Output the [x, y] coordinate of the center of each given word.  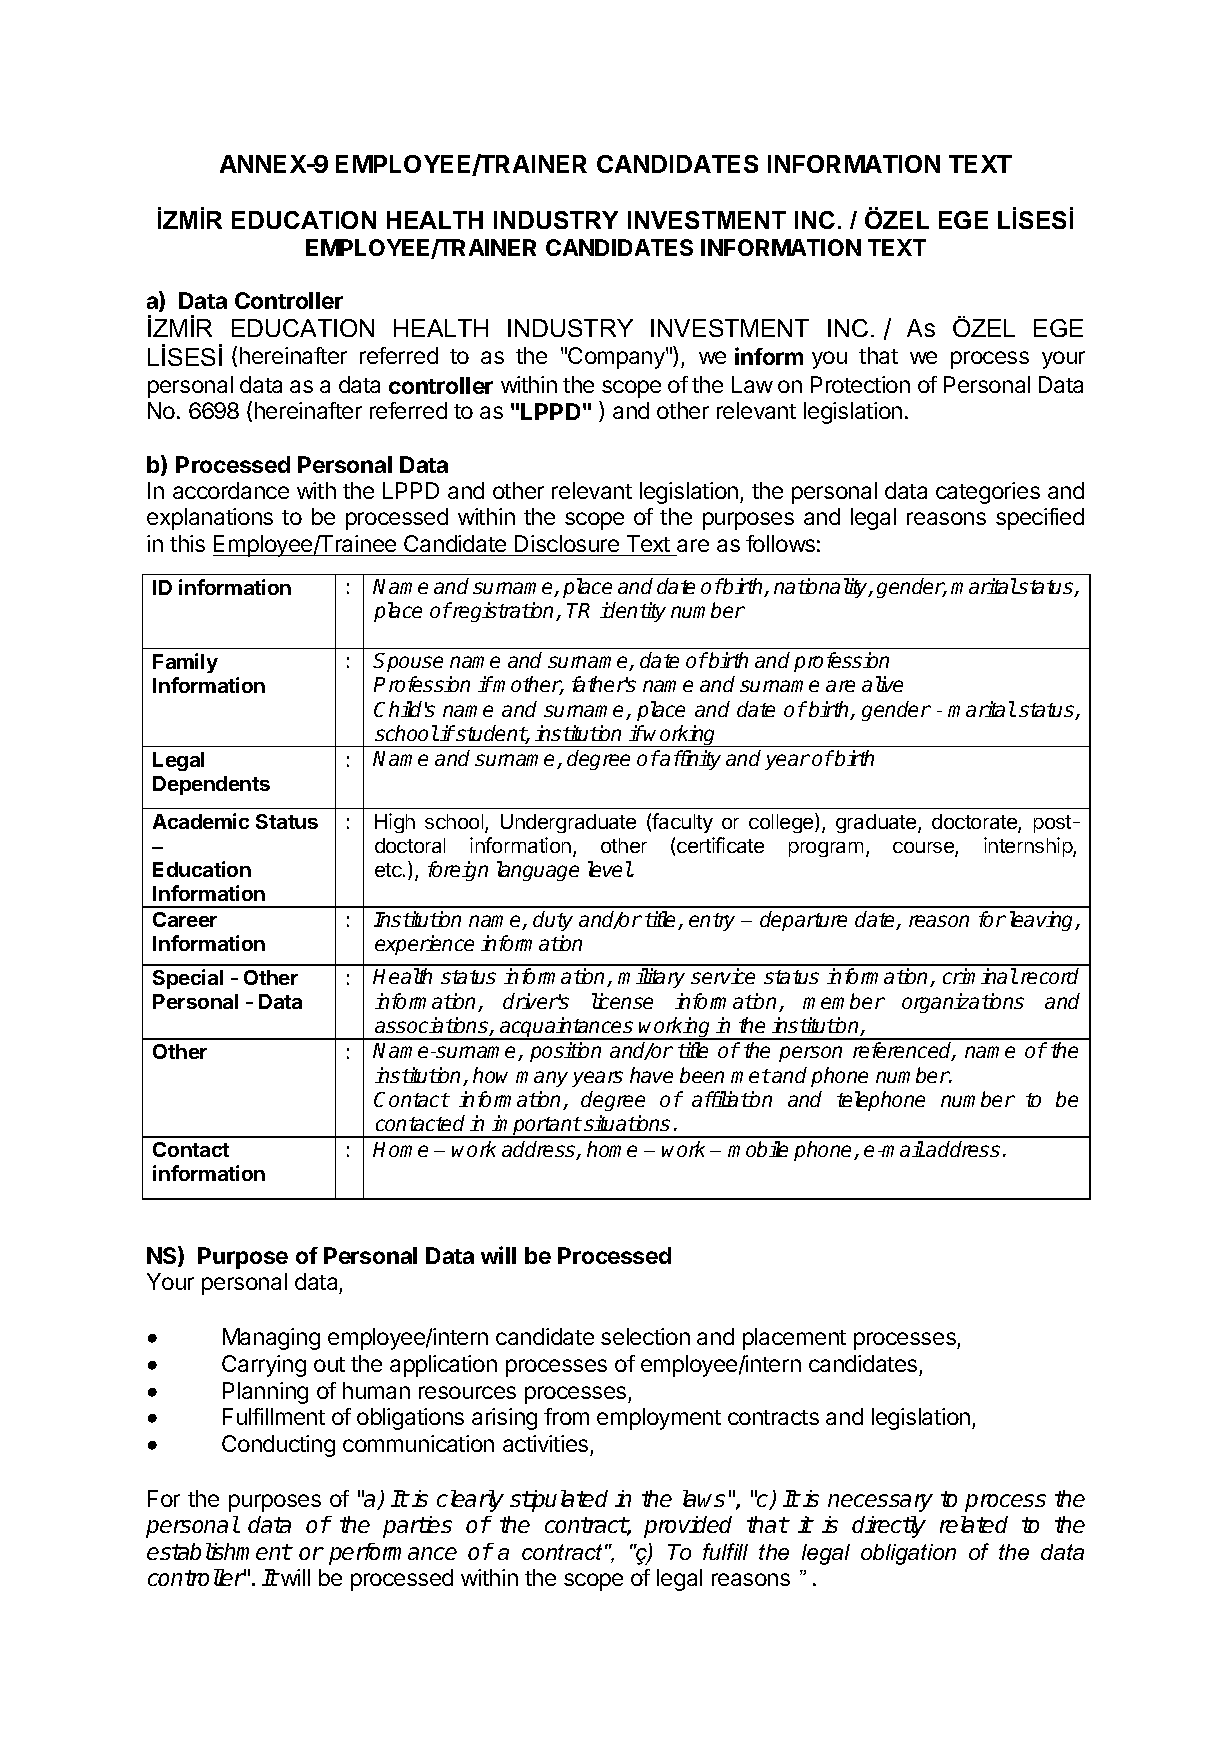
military [651, 978]
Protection [860, 384]
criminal [980, 976]
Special [188, 979]
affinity [690, 760]
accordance [231, 490]
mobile [758, 1149]
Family [185, 663]
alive [882, 684]
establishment [219, 1551]
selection [645, 1336]
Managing [271, 1339]
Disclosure [567, 543]
